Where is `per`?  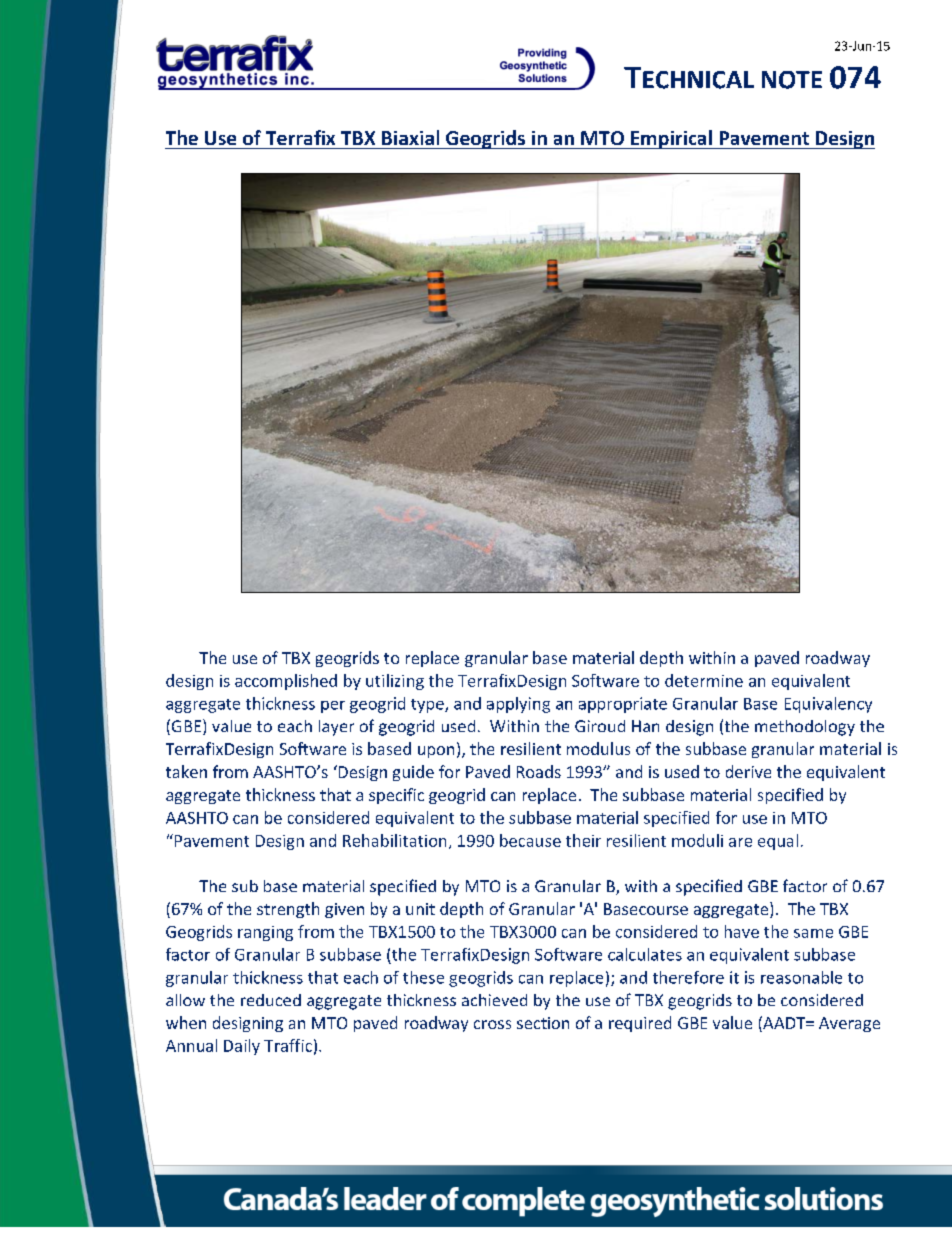 per is located at coordinates (333, 707).
